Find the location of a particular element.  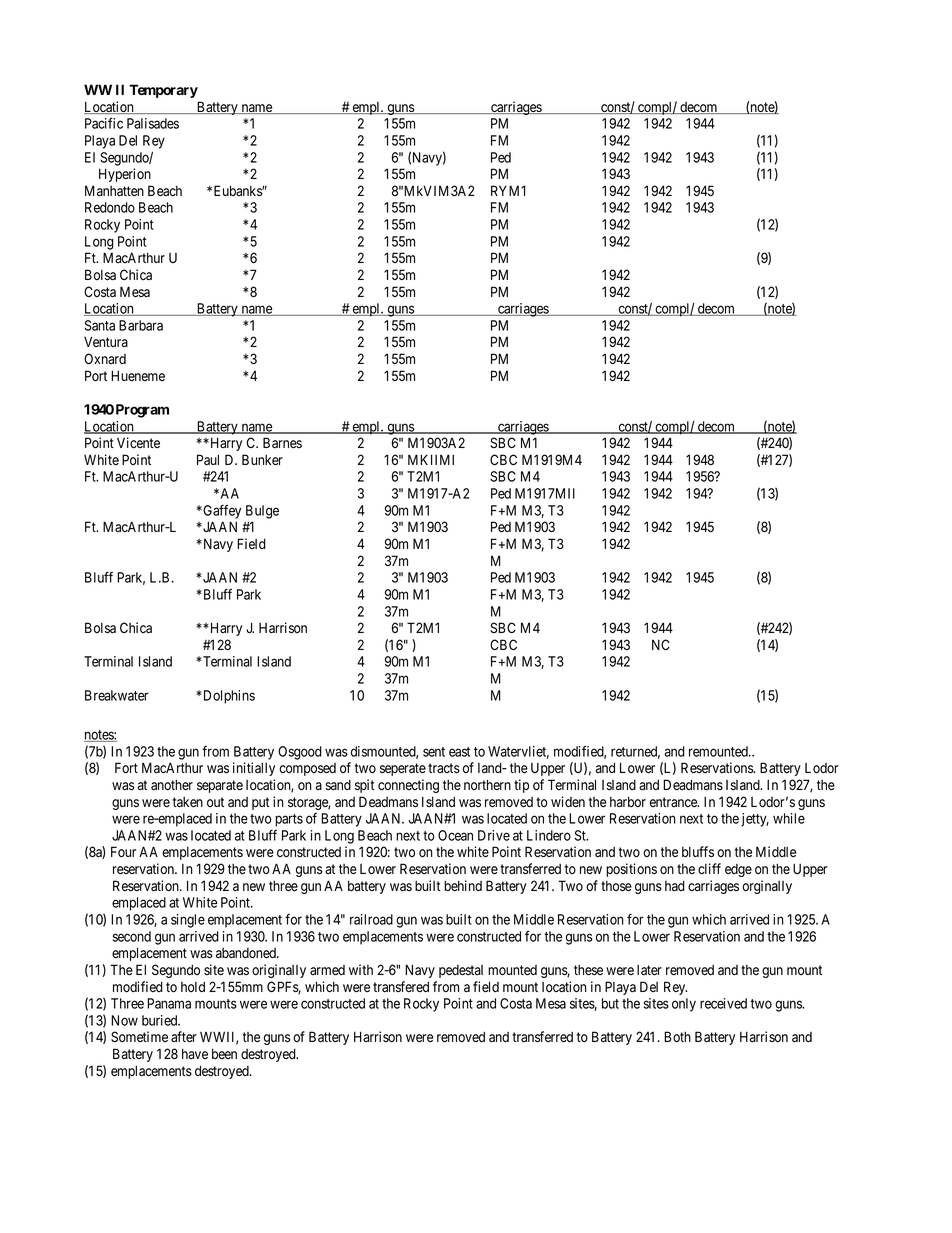

after is located at coordinates (184, 1037).
